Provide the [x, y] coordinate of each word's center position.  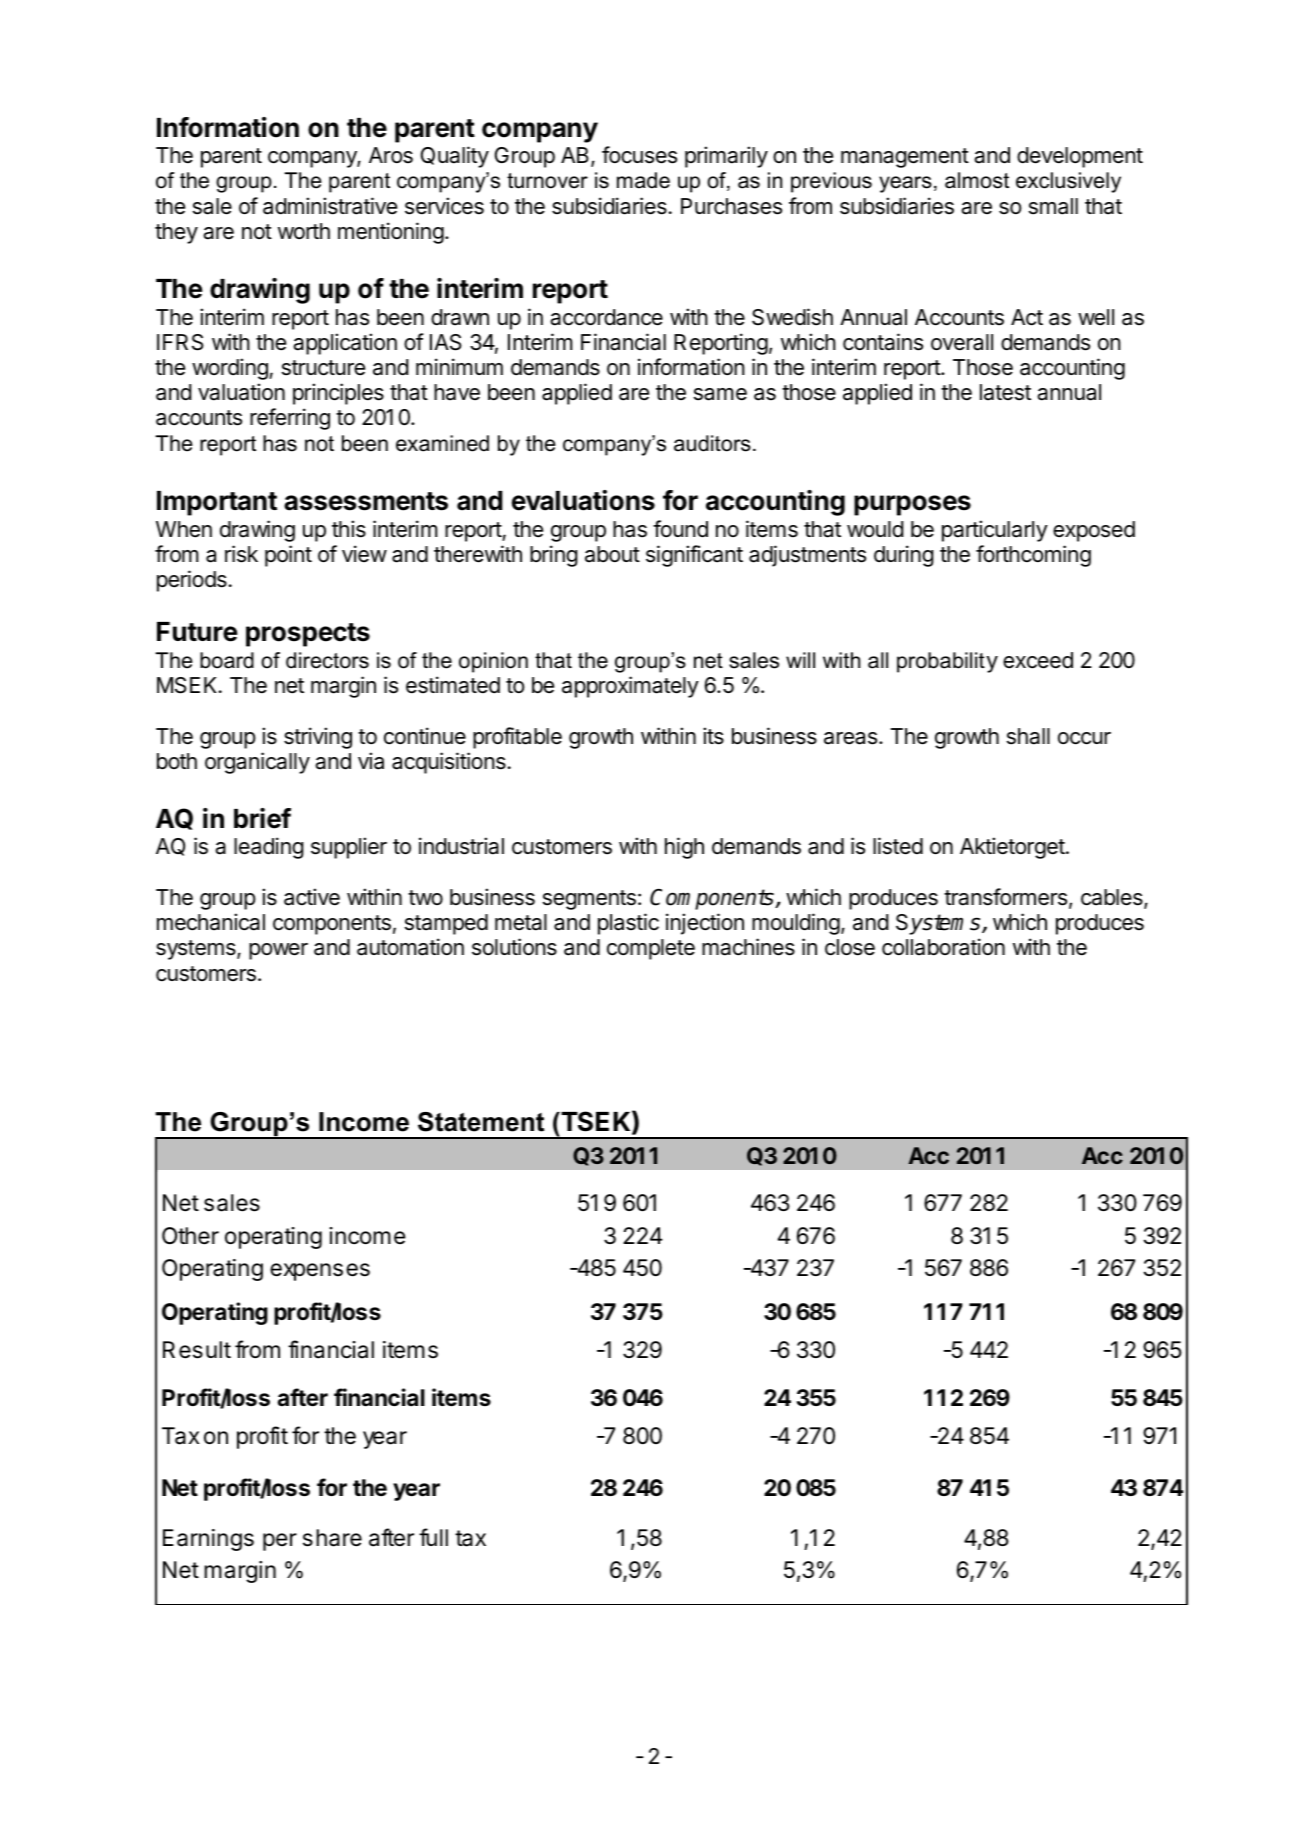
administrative [330, 206]
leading [269, 848]
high [684, 848]
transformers [1005, 897]
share [332, 1538]
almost [977, 180]
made [643, 180]
